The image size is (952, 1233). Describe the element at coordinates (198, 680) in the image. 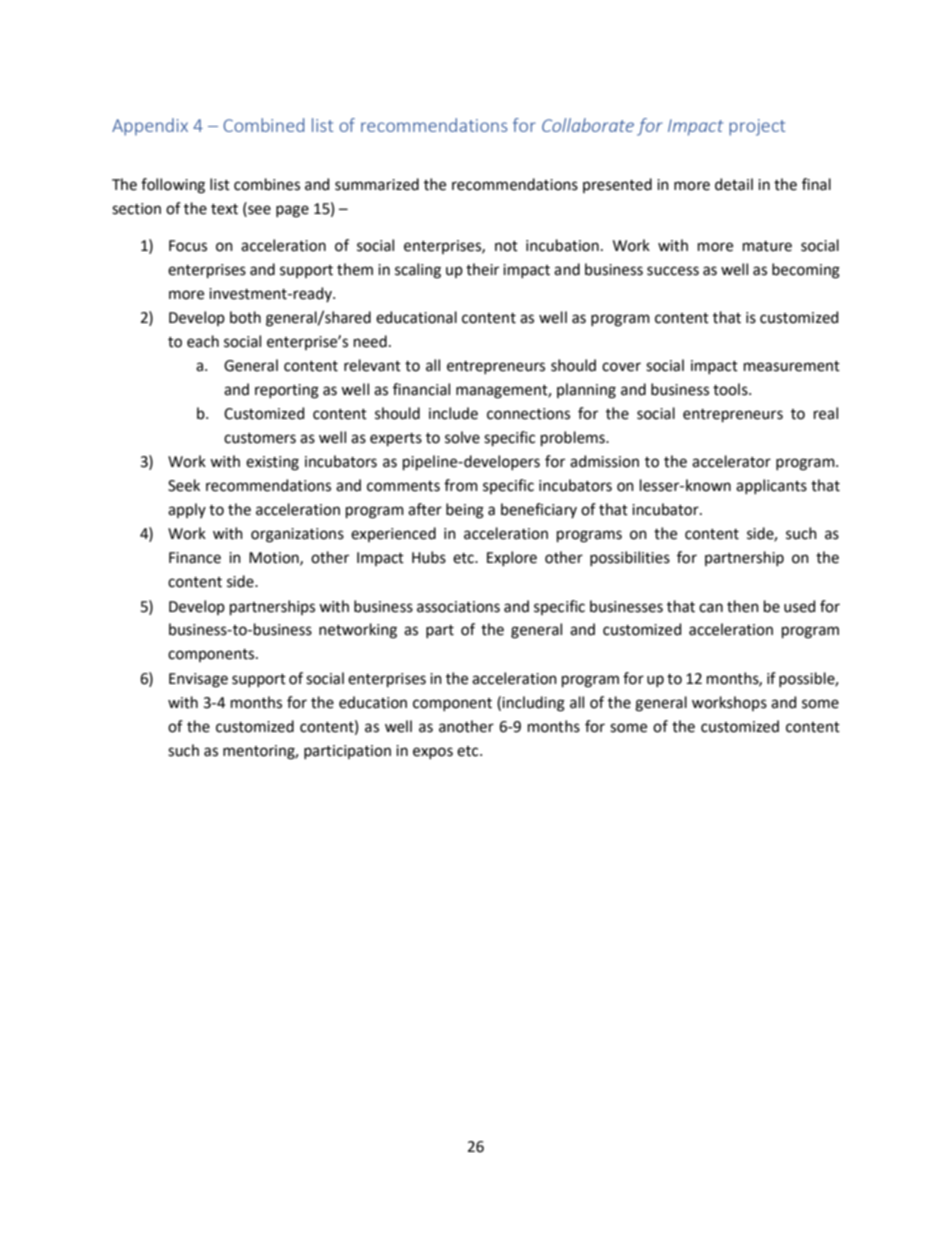

I see `Envisage` at that location.
